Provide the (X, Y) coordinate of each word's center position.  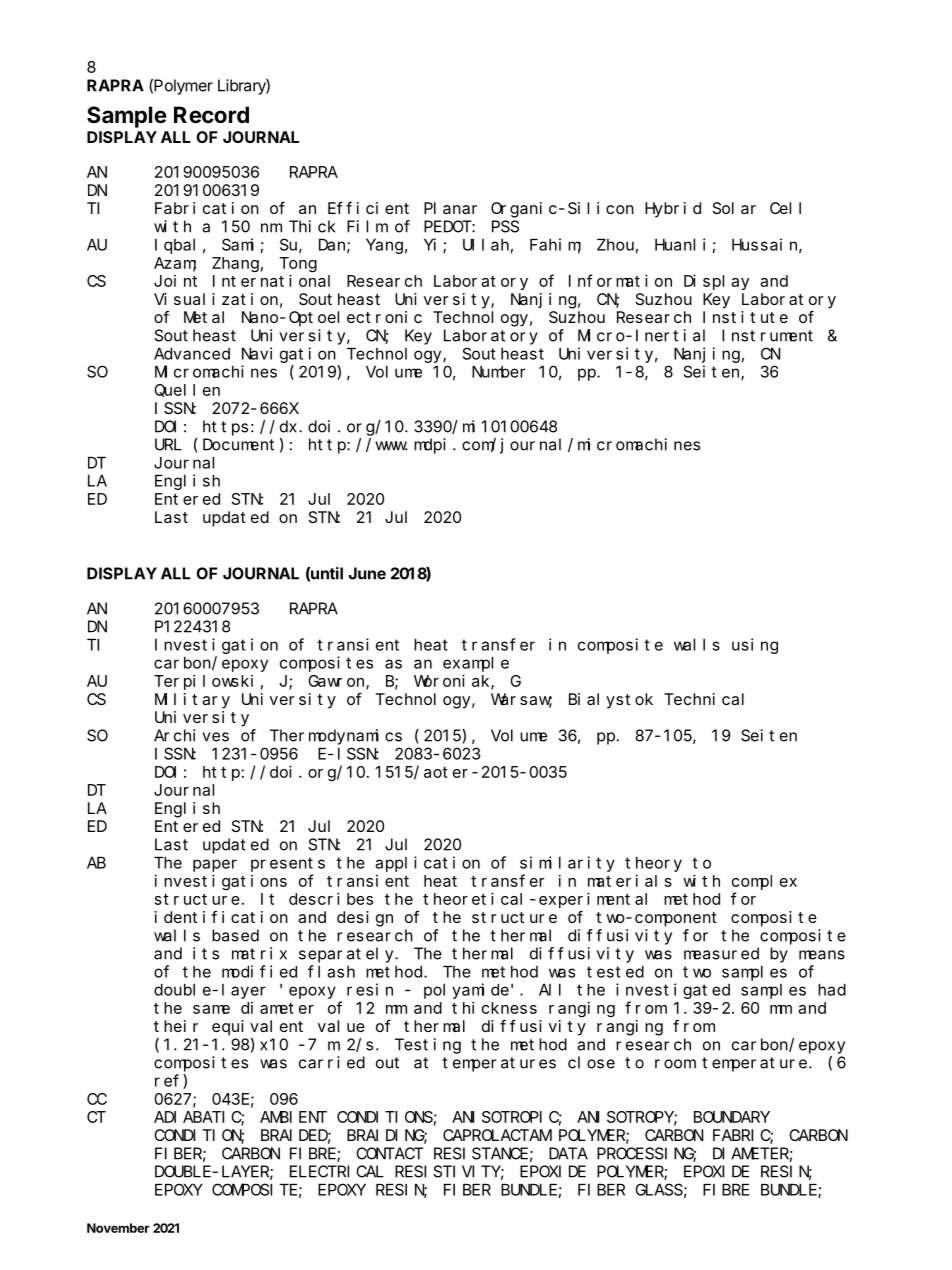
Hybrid (673, 210)
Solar (734, 208)
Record (211, 114)
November (118, 1228)
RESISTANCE (481, 1153)
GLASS (659, 1190)
